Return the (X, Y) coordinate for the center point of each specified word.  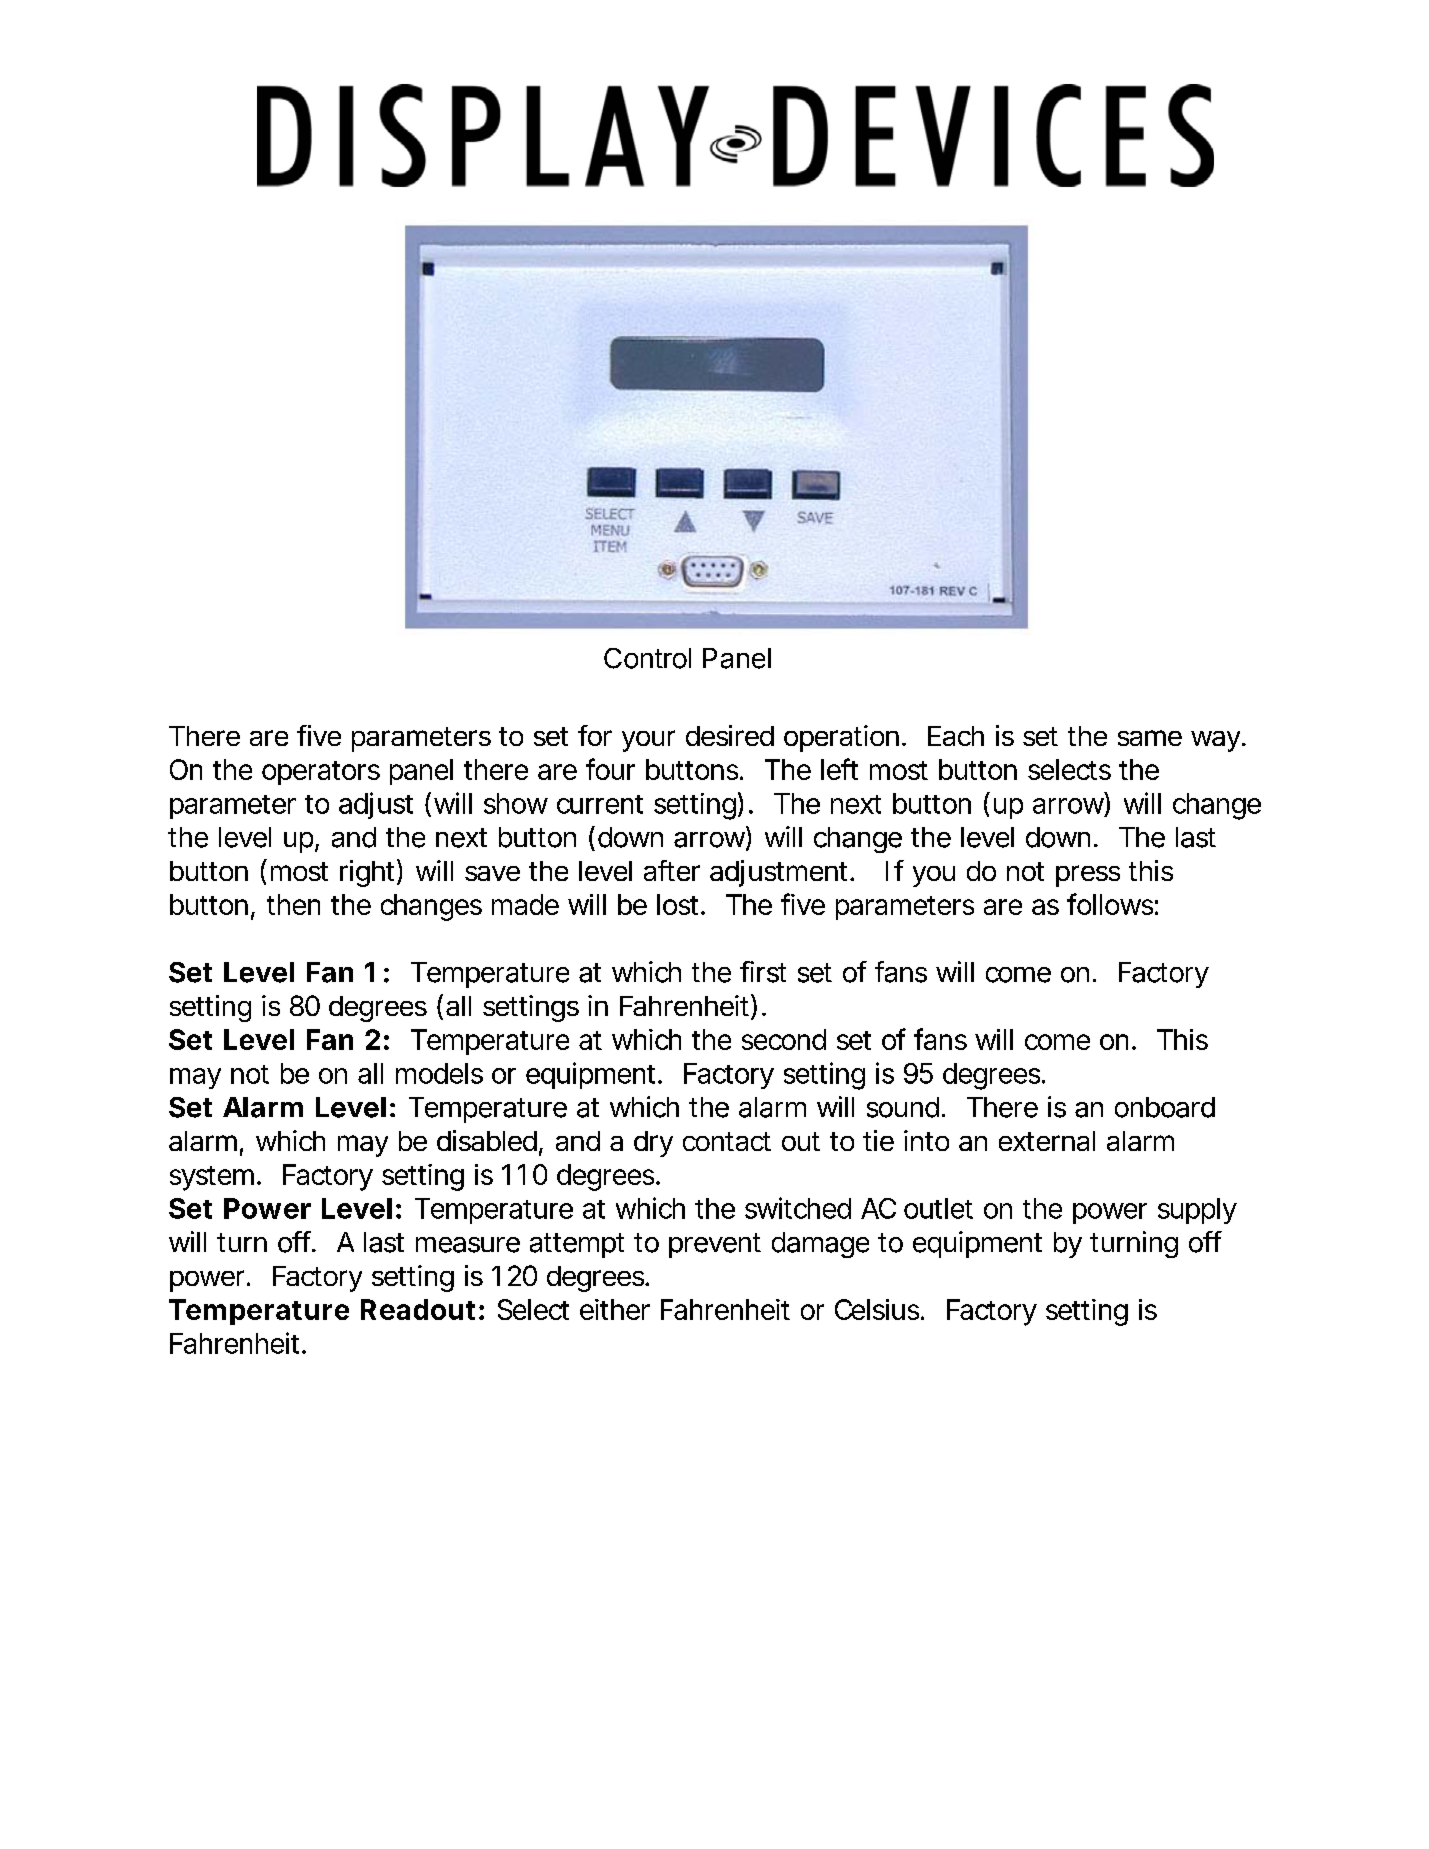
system (212, 1178)
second (784, 1039)
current (600, 804)
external (1047, 1141)
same (1150, 738)
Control (647, 658)
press (1088, 876)
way (1217, 741)
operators (321, 773)
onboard (1165, 1107)
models (439, 1073)
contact (727, 1141)
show (516, 803)
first (763, 972)
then (293, 904)
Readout (418, 1309)
